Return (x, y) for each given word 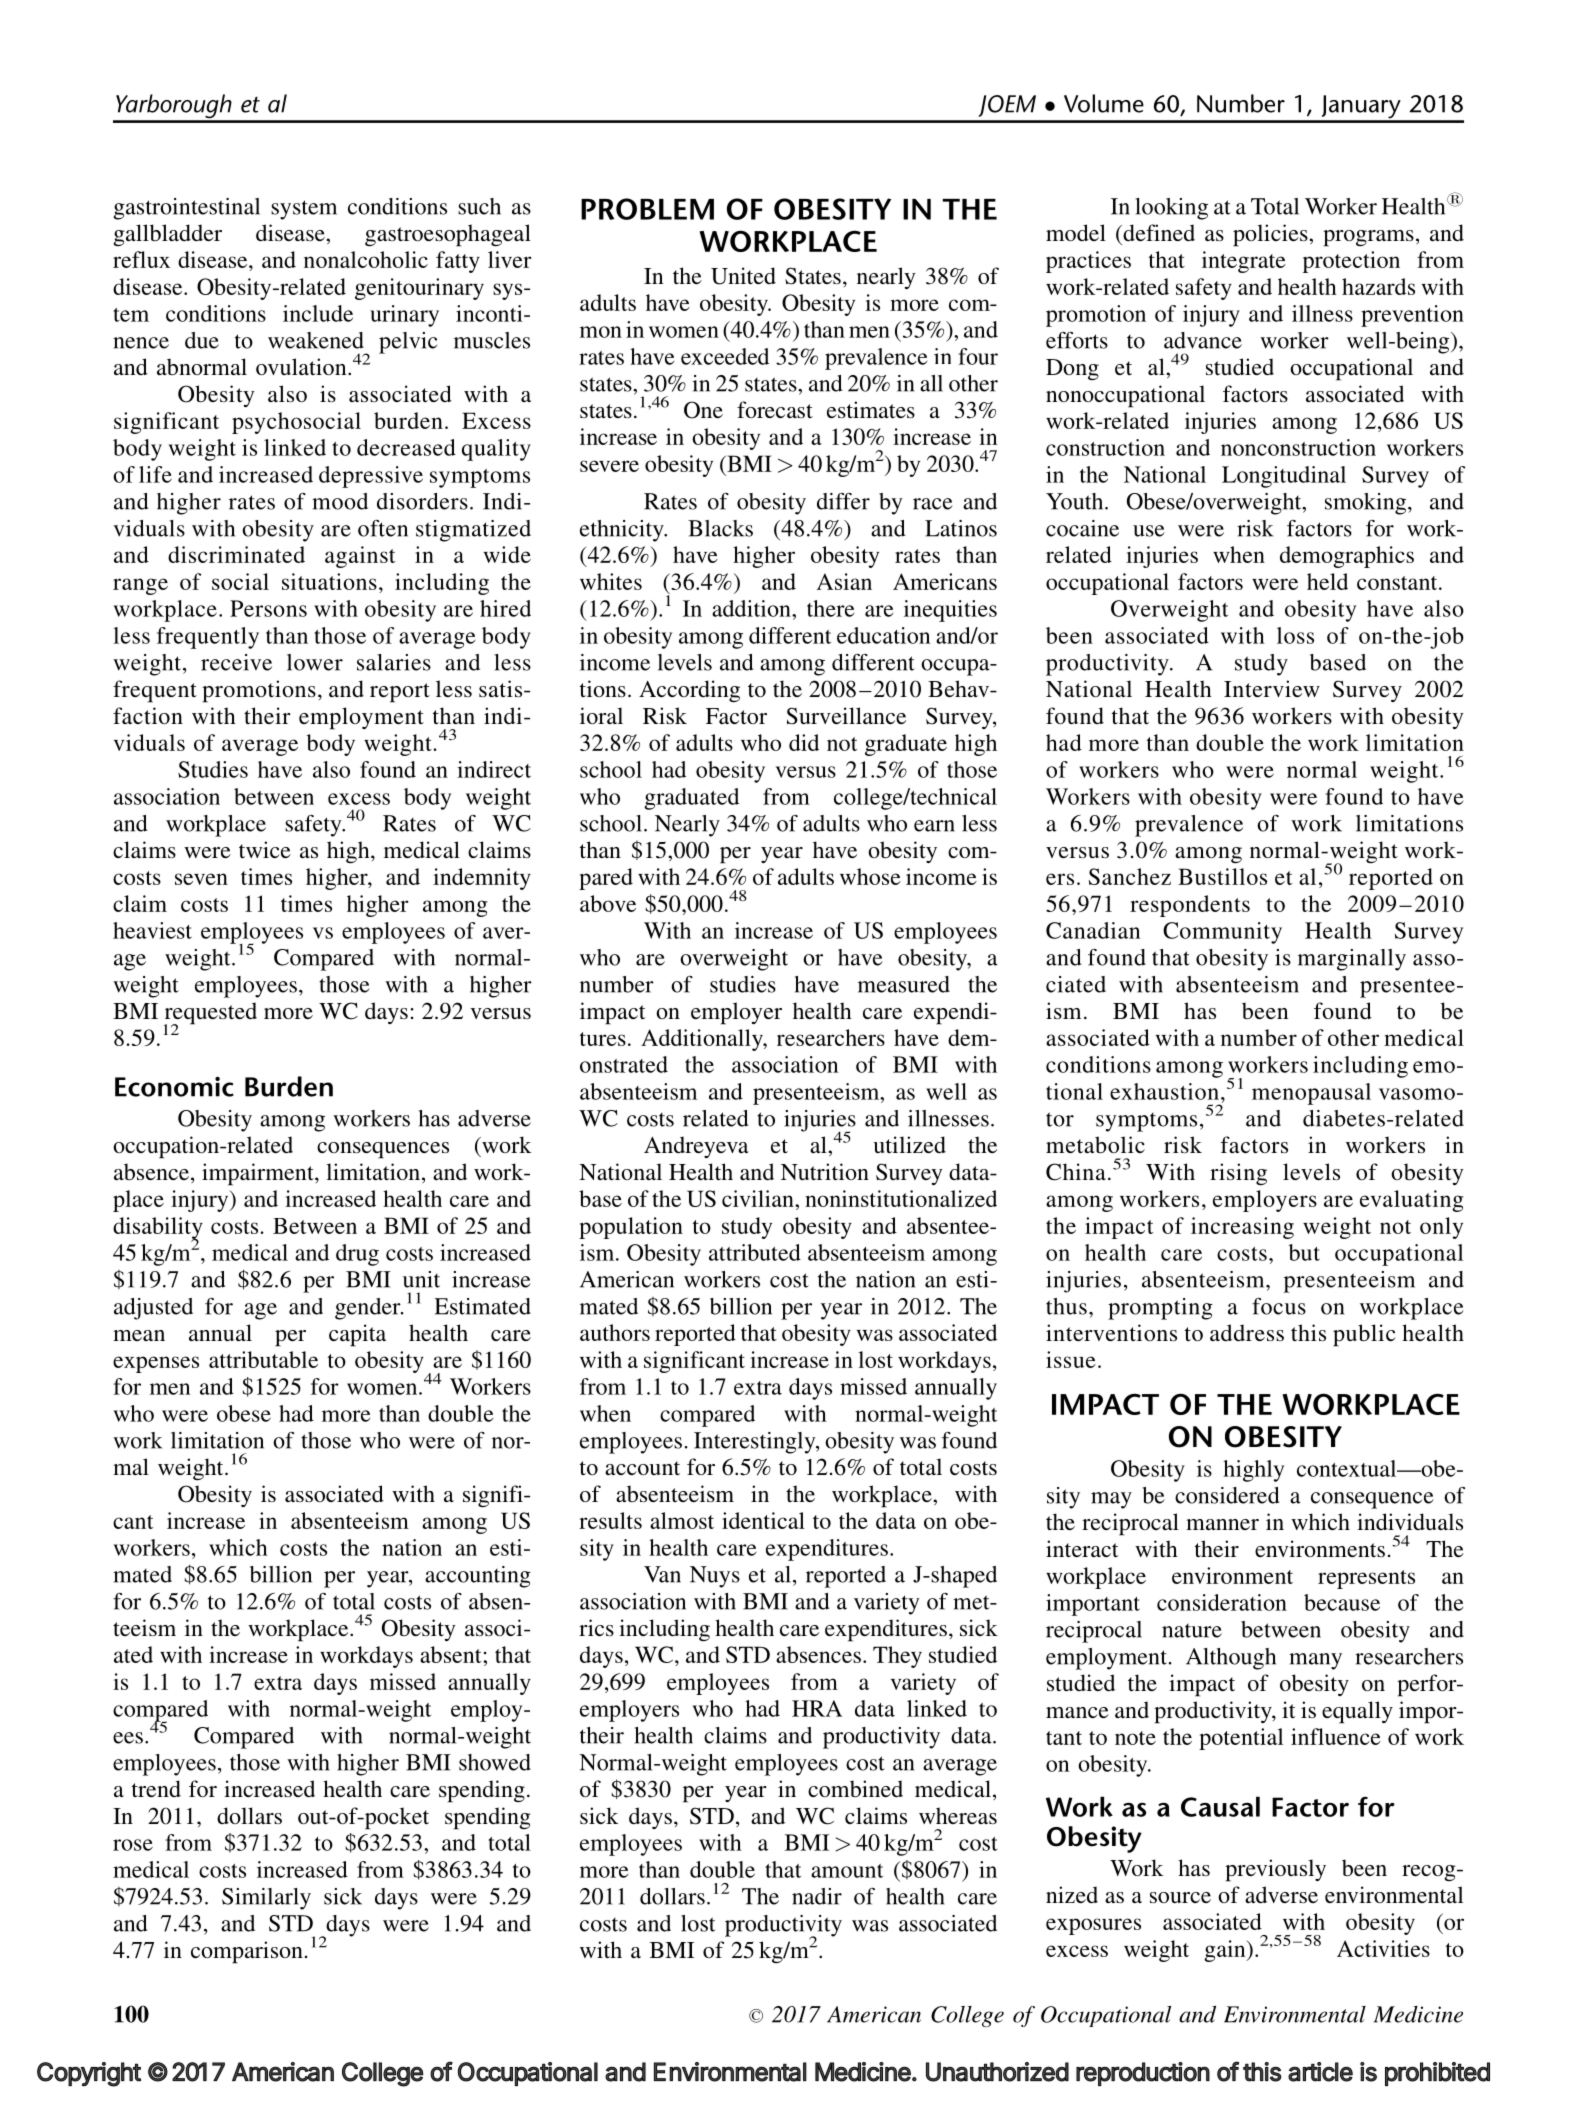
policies (1271, 235)
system (304, 210)
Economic (174, 1086)
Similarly (266, 1899)
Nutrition (825, 1171)
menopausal (1311, 1094)
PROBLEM (647, 209)
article (1320, 2072)
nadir (817, 1896)
